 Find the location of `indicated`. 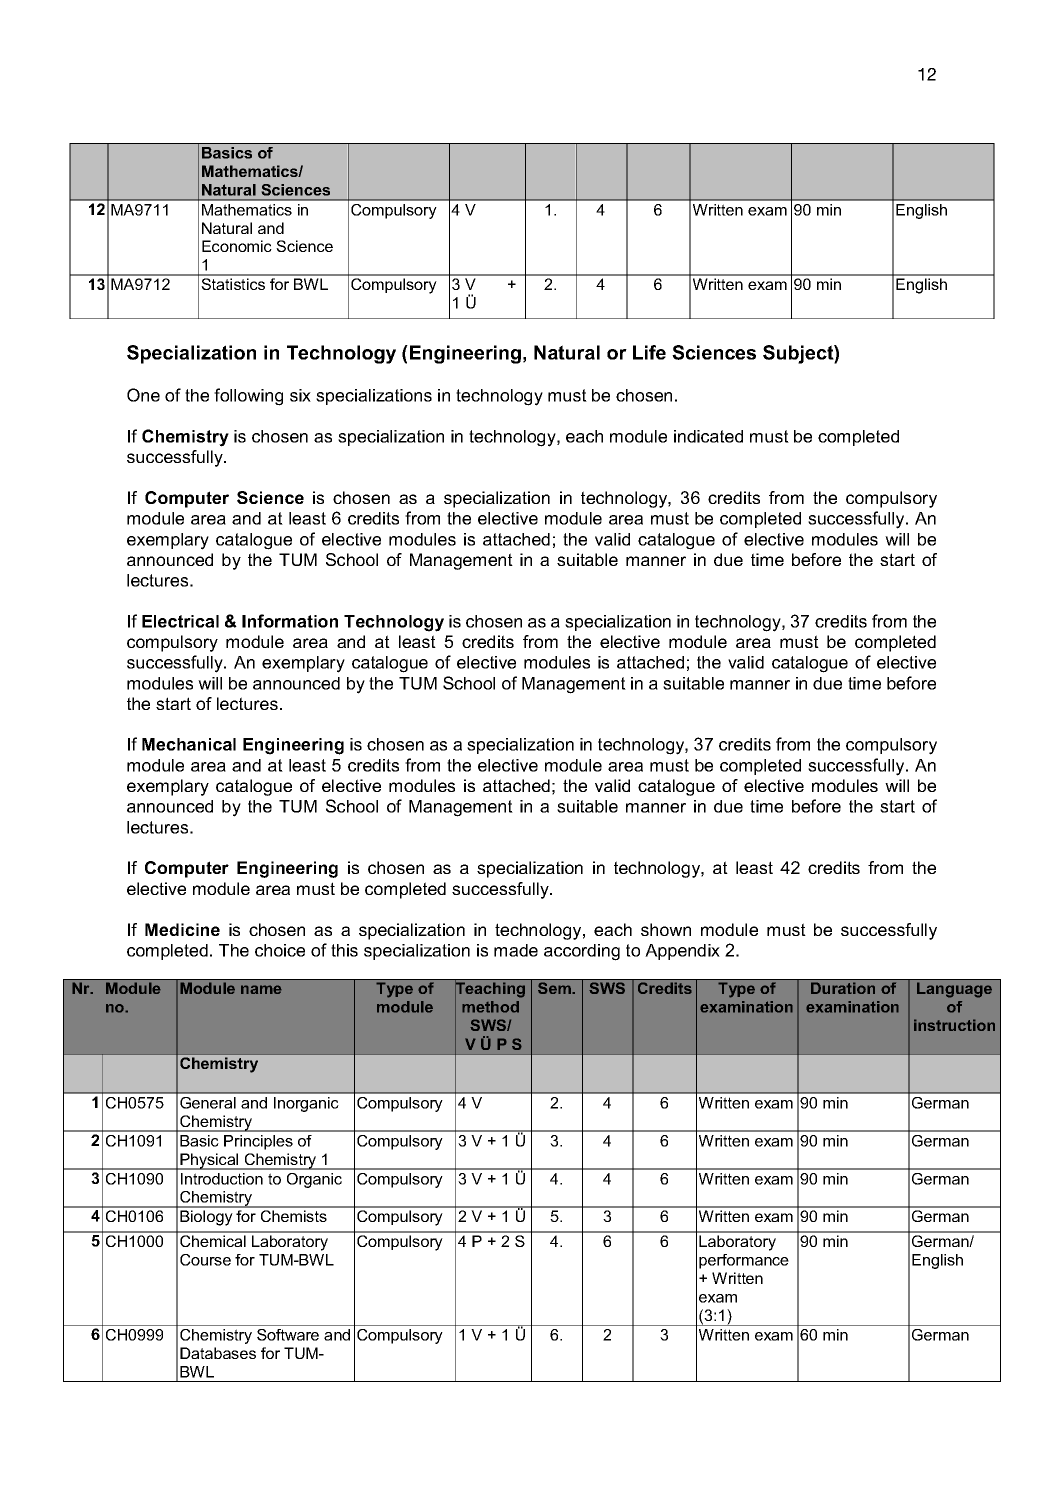

indicated is located at coordinates (708, 436).
